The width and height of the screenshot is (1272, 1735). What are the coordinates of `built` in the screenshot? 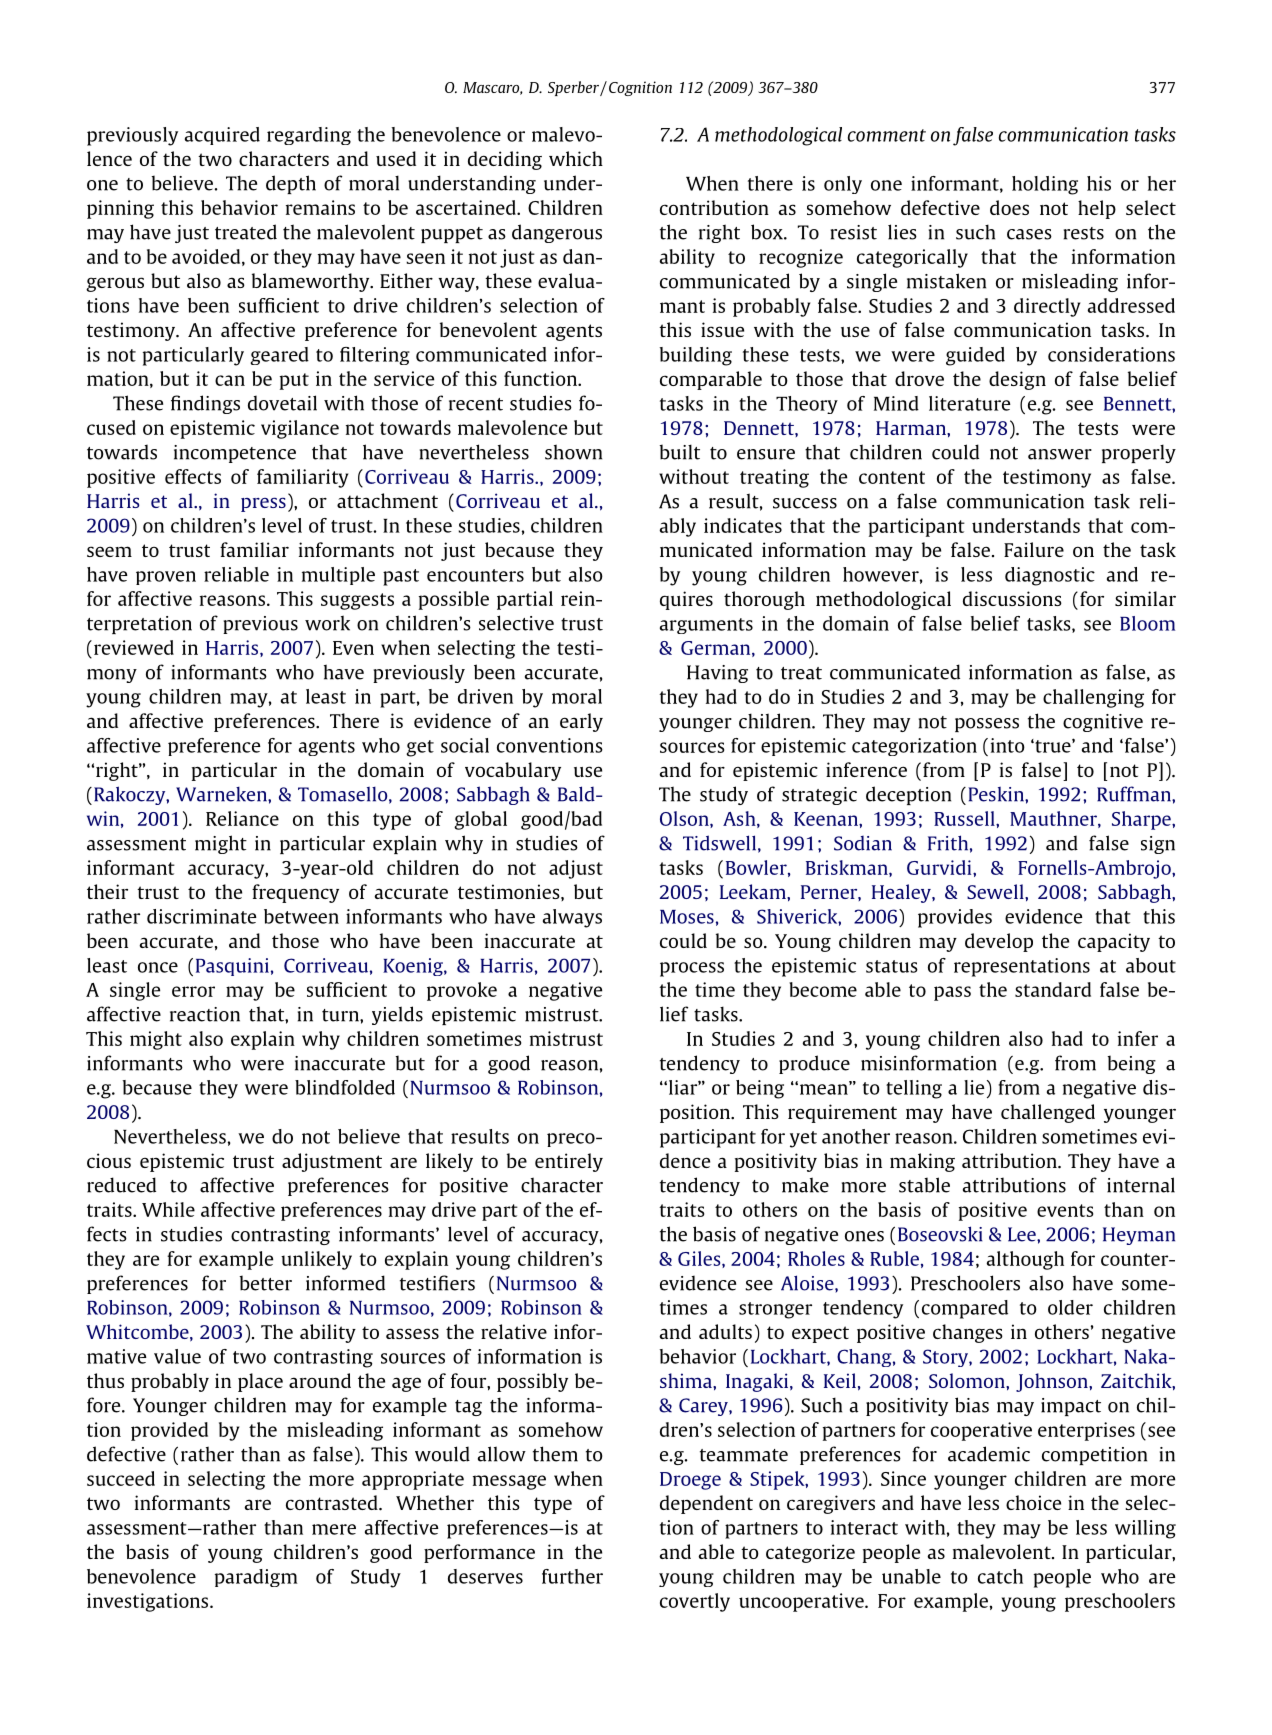 It's located at (680, 452).
